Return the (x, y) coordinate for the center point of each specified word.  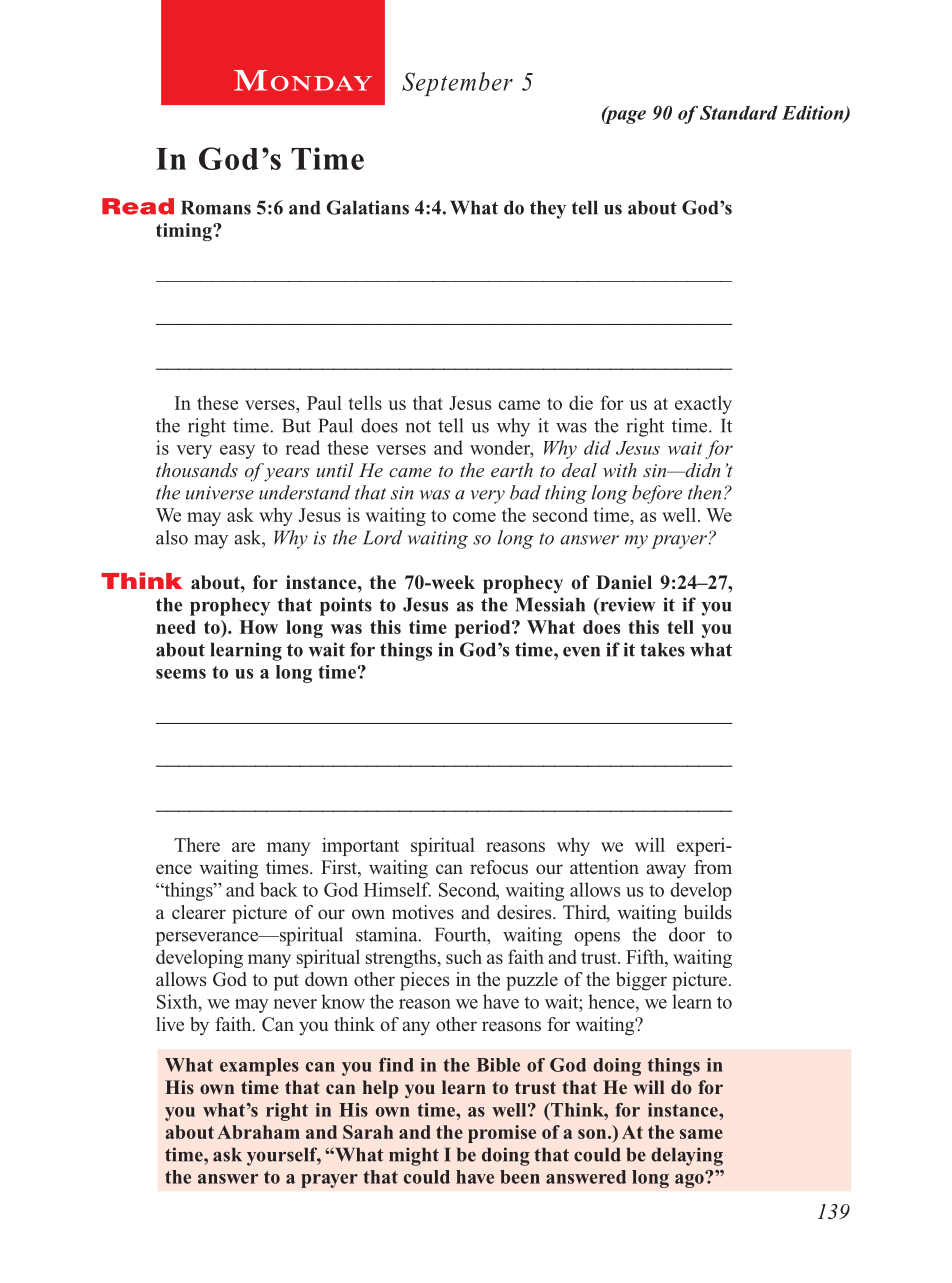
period (484, 629)
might (414, 1156)
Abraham (258, 1132)
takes (662, 649)
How (258, 627)
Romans (216, 207)
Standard (739, 112)
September (457, 84)
